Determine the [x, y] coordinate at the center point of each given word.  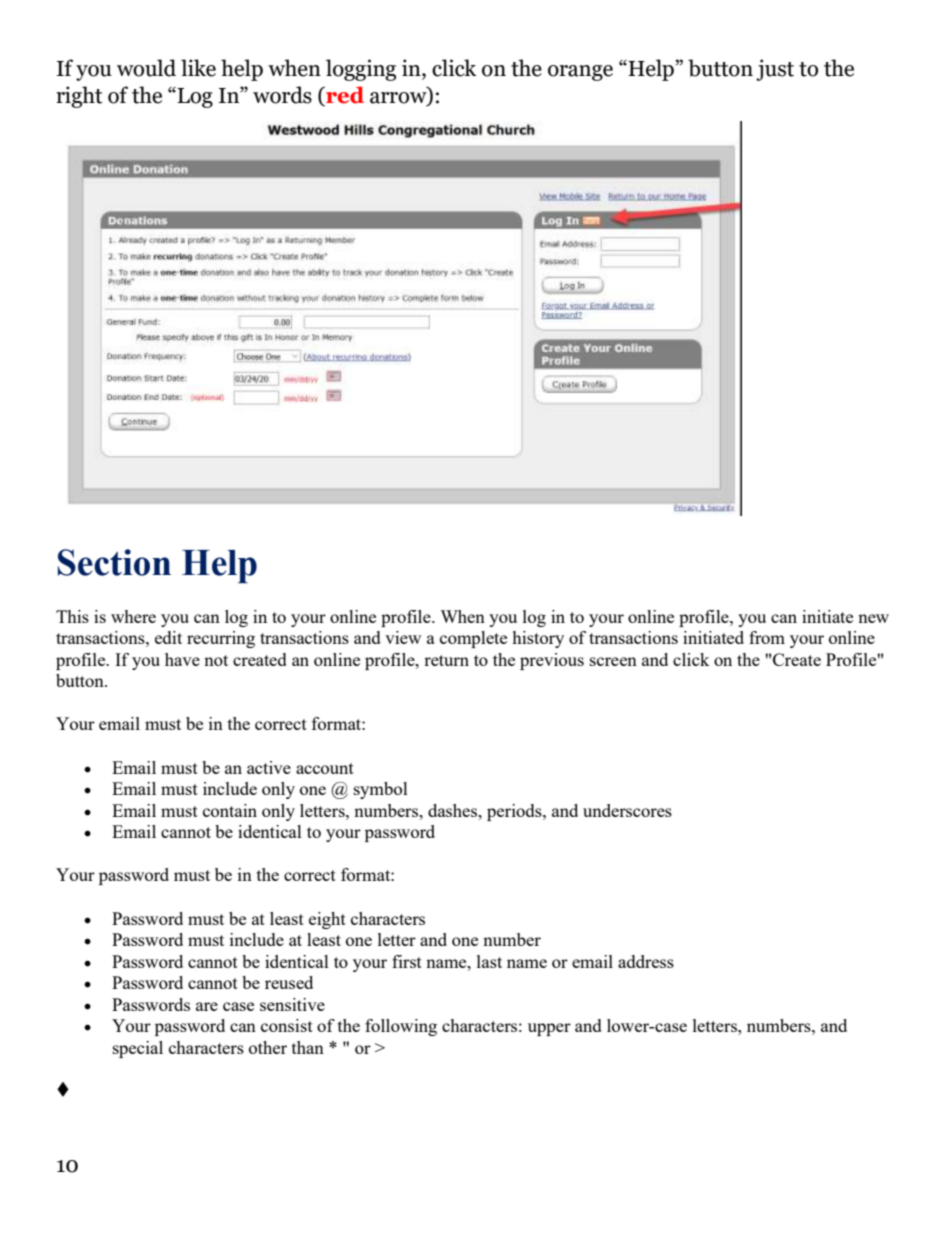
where [133, 616]
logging [361, 70]
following [401, 1027]
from [767, 637]
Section [114, 562]
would [146, 68]
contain [230, 810]
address [646, 961]
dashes [454, 810]
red [344, 96]
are [207, 1006]
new [873, 618]
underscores [627, 810]
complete [473, 639]
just [775, 70]
